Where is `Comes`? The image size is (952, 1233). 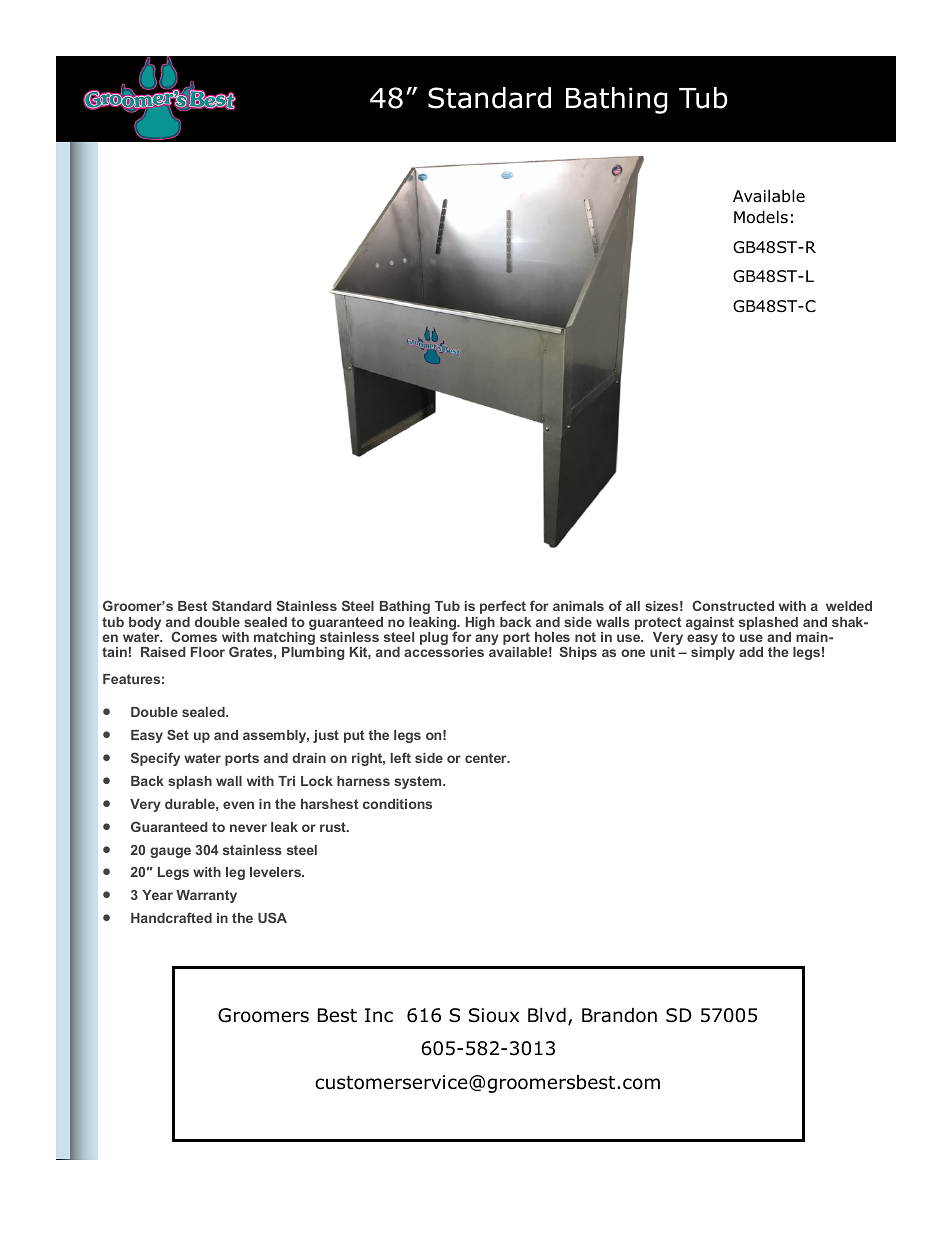 Comes is located at coordinates (194, 636).
